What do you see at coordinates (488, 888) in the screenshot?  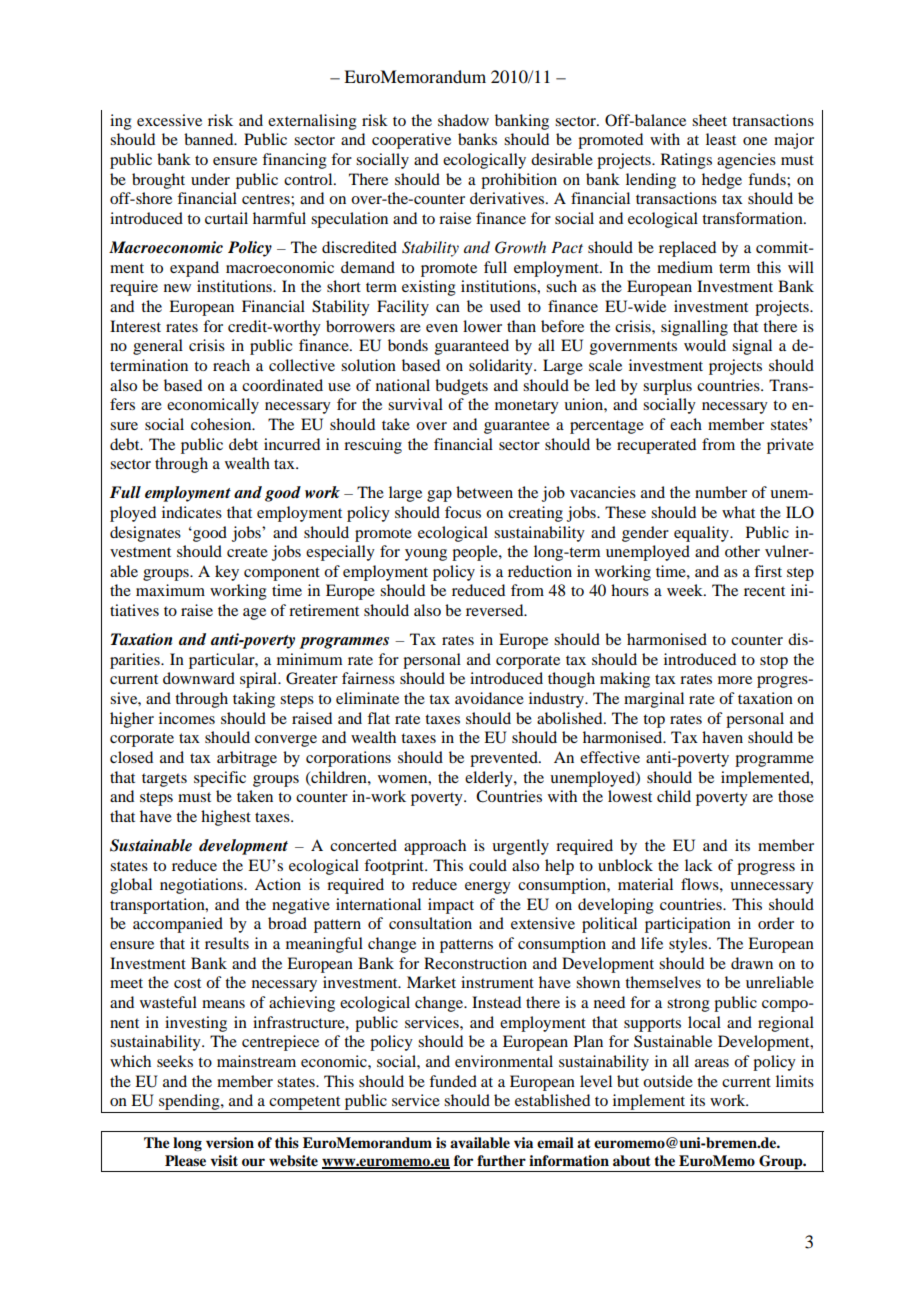 I see `energy` at bounding box center [488, 888].
